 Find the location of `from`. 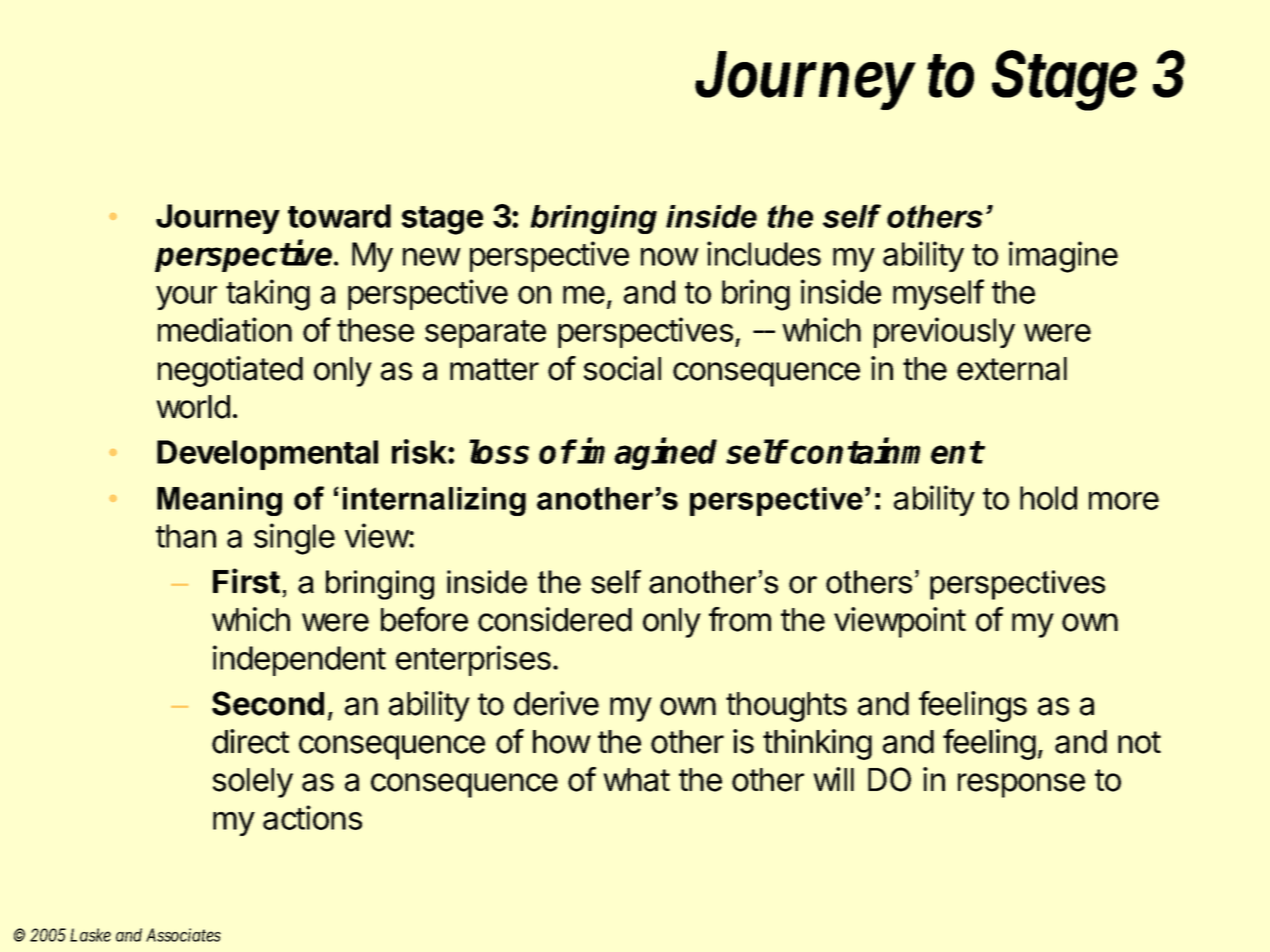

from is located at coordinates (740, 619).
